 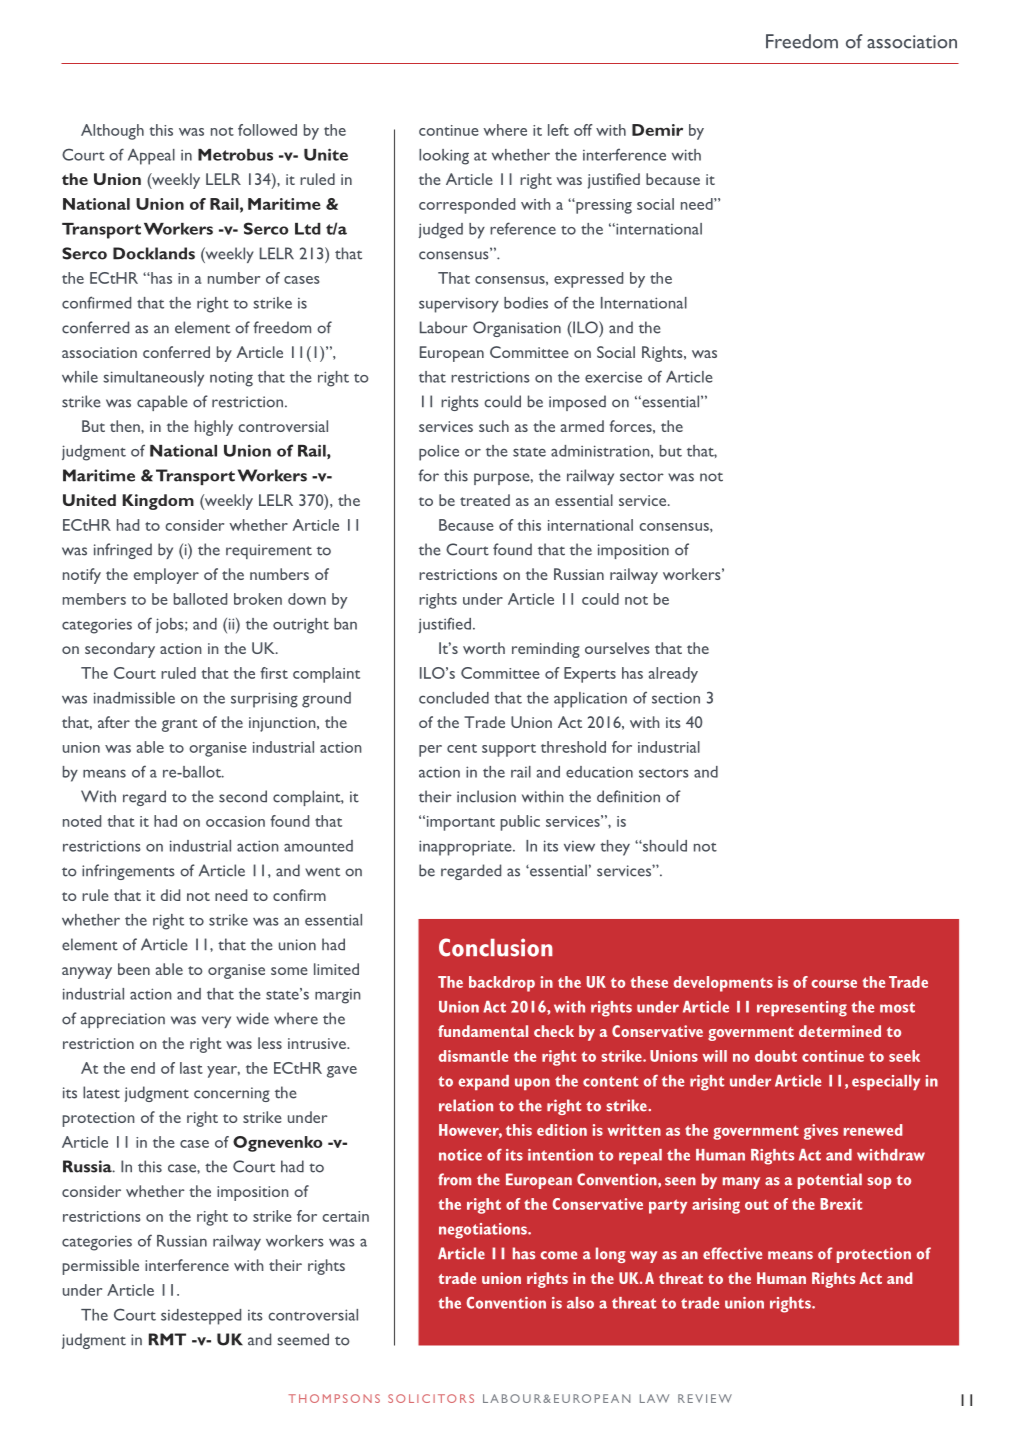 I want to click on course, so click(x=834, y=984).
